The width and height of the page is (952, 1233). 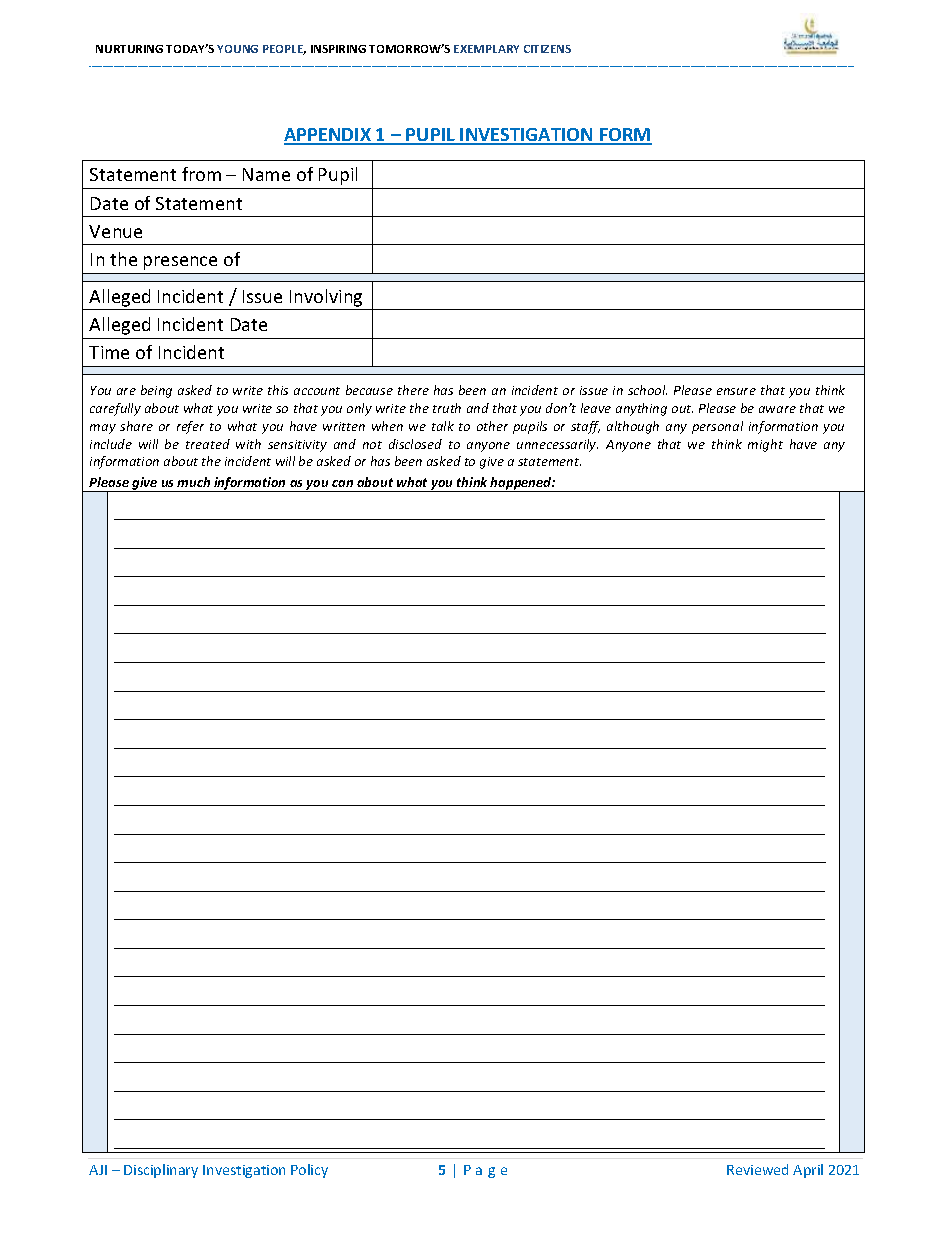 What do you see at coordinates (342, 483) in the page?
I see `can` at bounding box center [342, 483].
